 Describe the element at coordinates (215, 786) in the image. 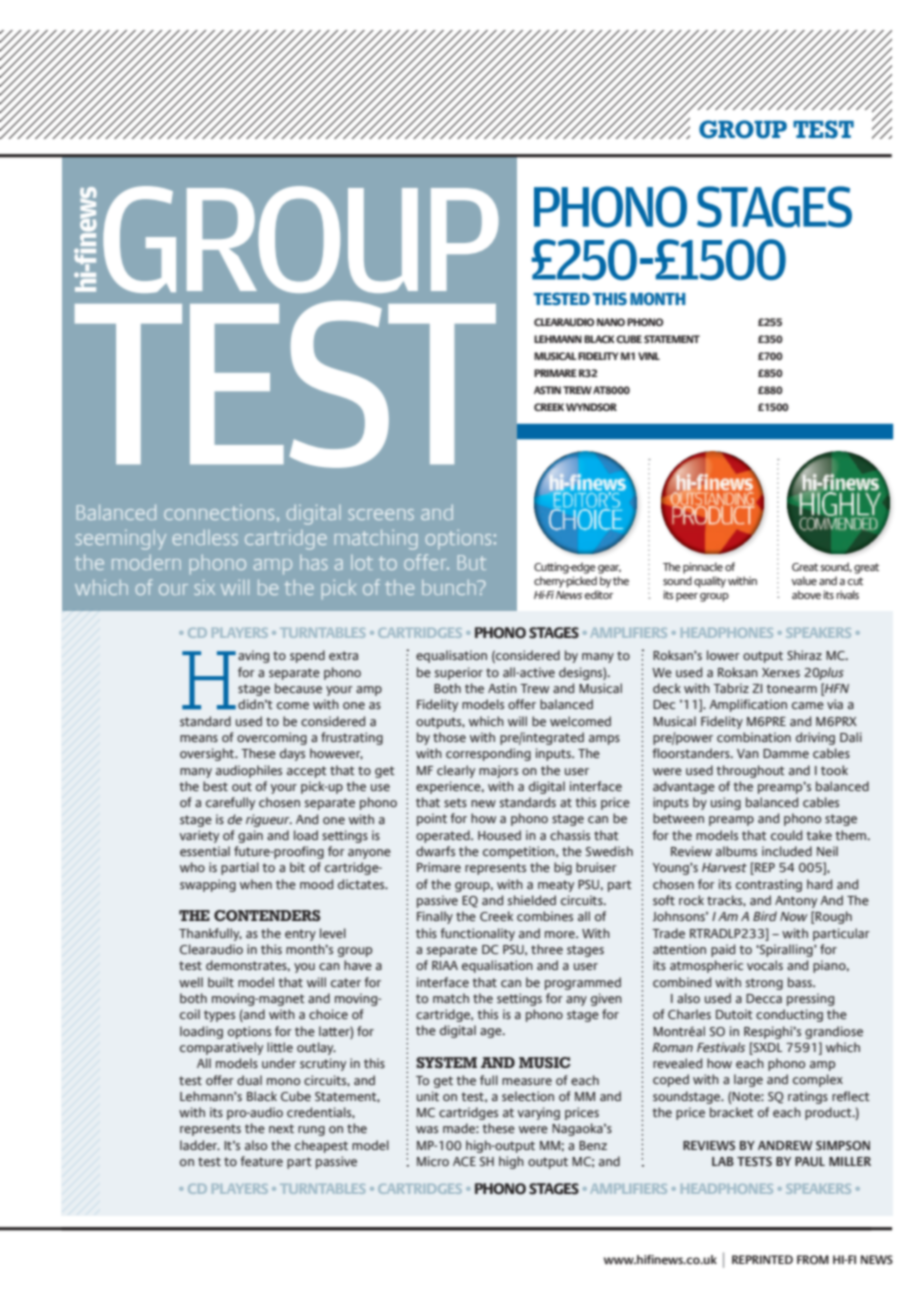

I see `best` at that location.
